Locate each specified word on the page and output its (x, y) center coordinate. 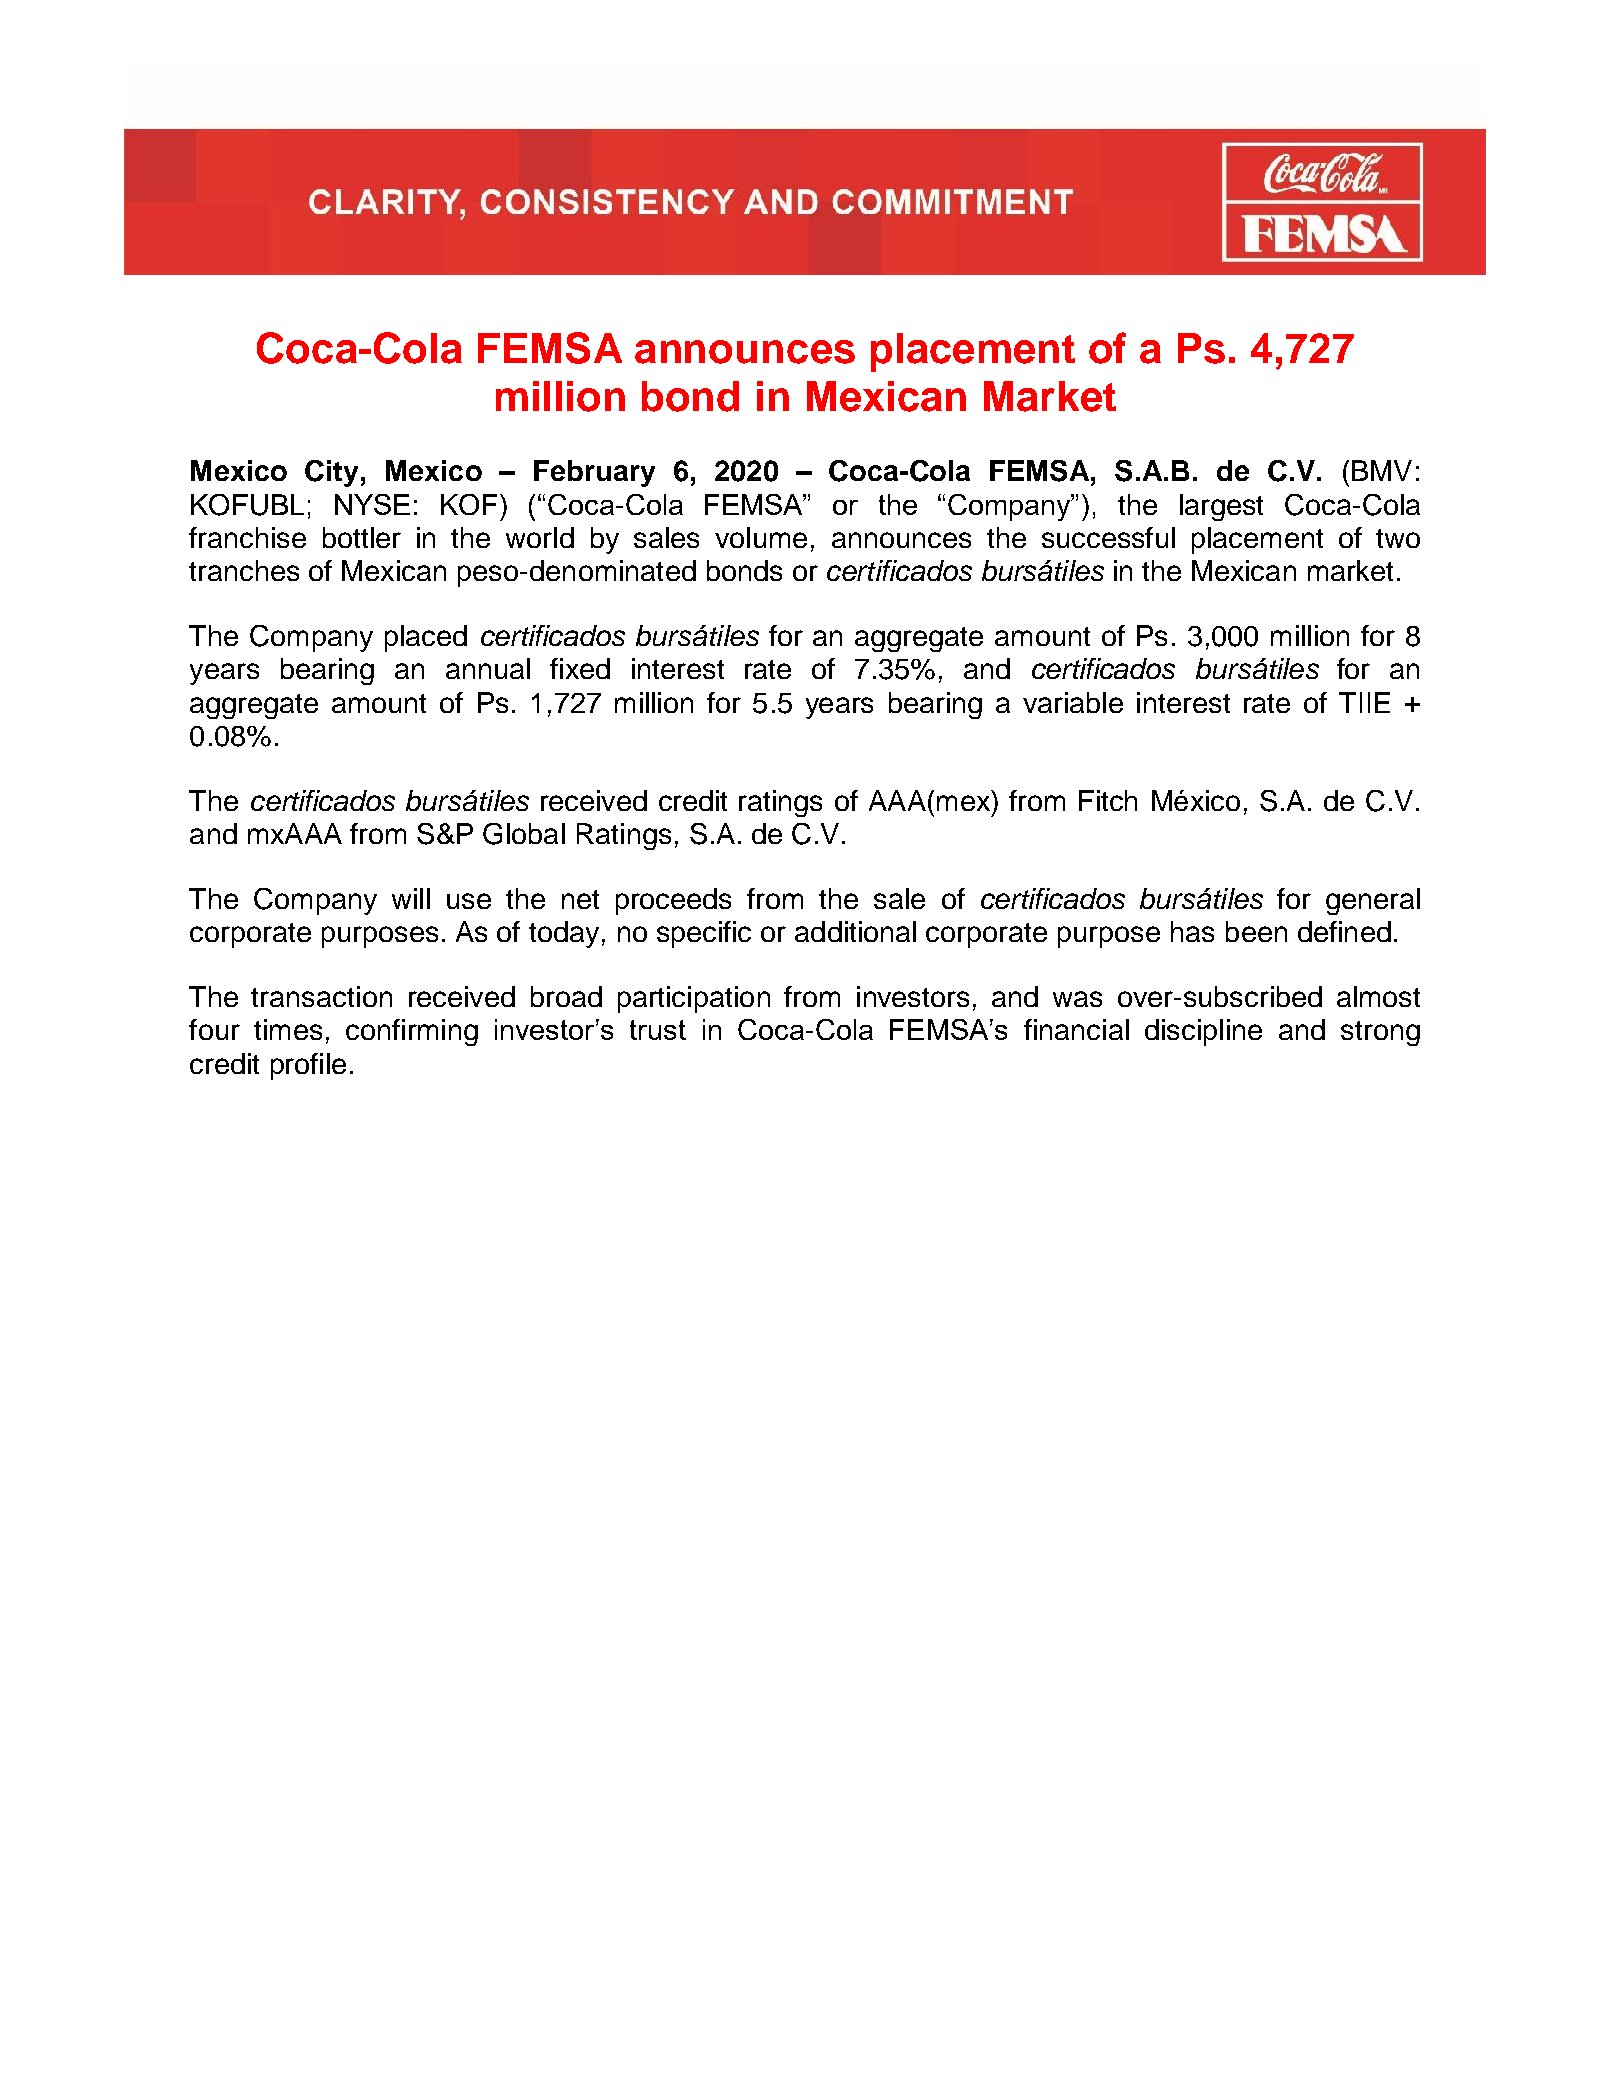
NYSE (372, 504)
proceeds (673, 901)
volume (761, 537)
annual (488, 668)
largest (1221, 507)
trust (658, 1030)
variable (1073, 702)
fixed (580, 668)
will (411, 898)
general (1373, 901)
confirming (412, 1032)
